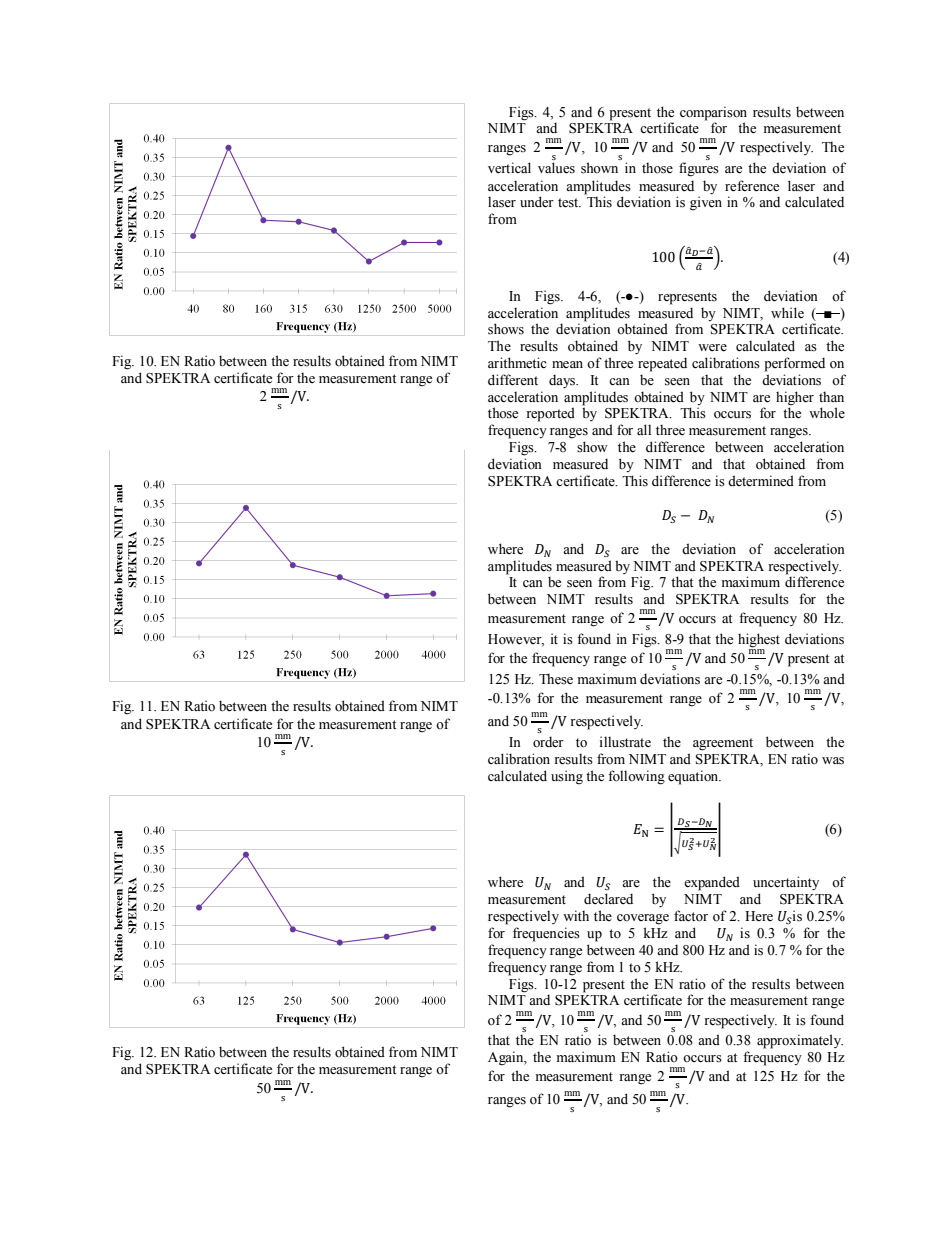 This screenshot has height=1233, width=952. I want to click on values, so click(556, 168).
